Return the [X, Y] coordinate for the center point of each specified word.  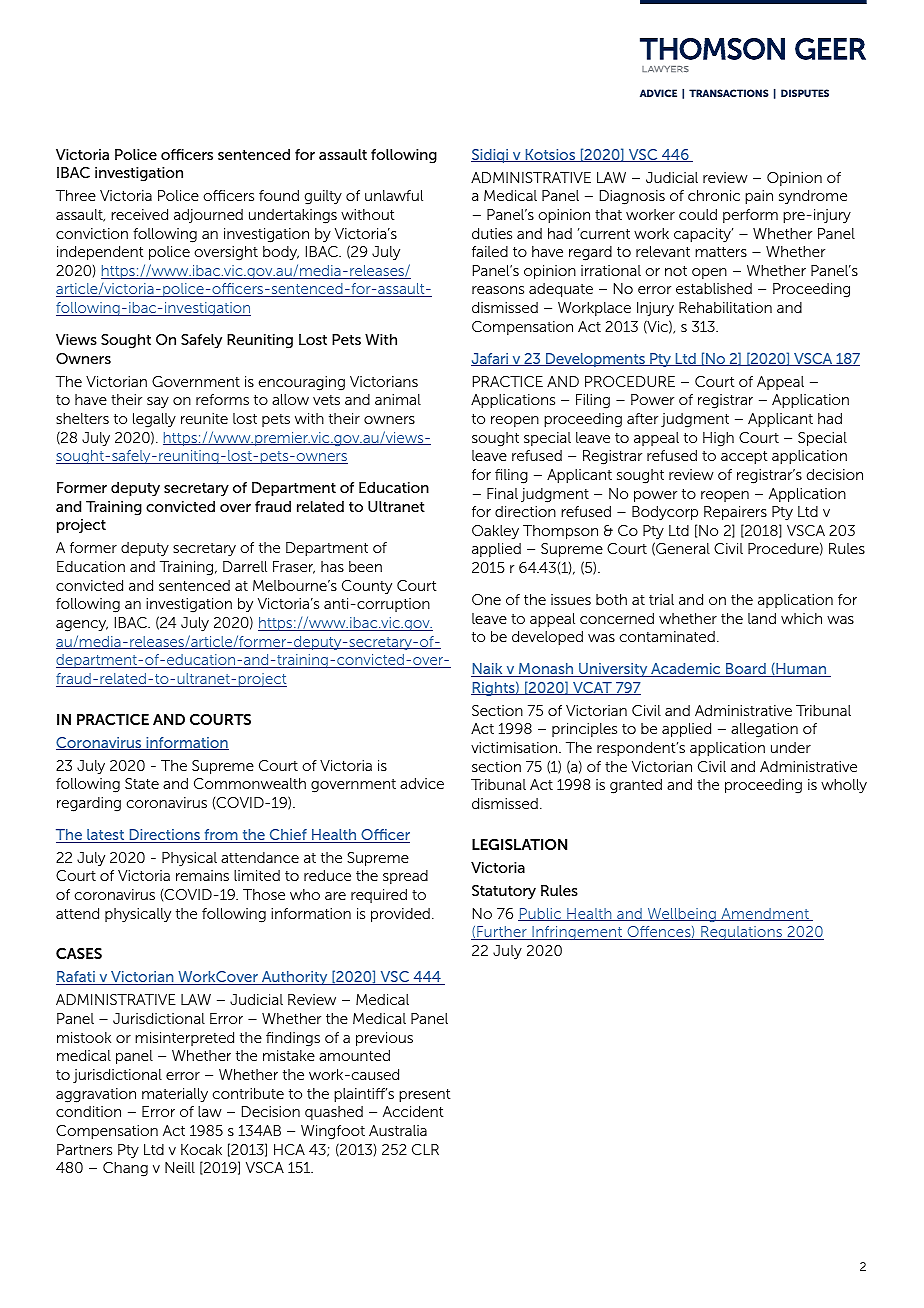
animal [398, 399]
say [158, 403]
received [139, 214]
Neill [180, 1167]
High [718, 439]
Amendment [765, 914]
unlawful [394, 195]
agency [82, 626]
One [486, 599]
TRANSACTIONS [729, 93]
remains [202, 875]
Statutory [504, 892]
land [762, 618]
